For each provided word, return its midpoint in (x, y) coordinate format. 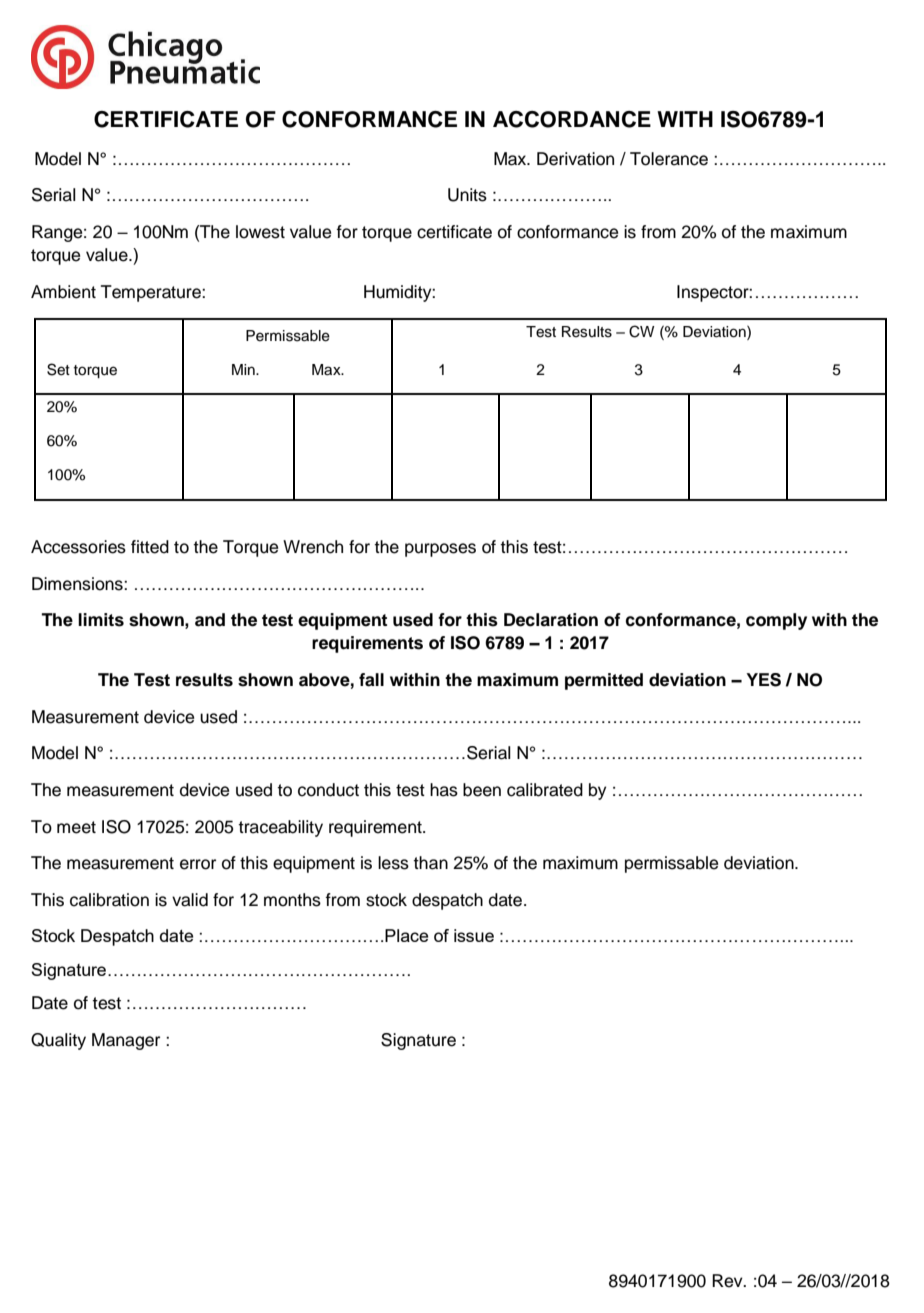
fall (371, 680)
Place (406, 935)
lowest (260, 232)
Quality (58, 1041)
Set (58, 369)
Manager (126, 1041)
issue (474, 935)
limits (101, 620)
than (430, 863)
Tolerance (669, 159)
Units (467, 195)
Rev (728, 1281)
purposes (440, 550)
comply (776, 621)
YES (763, 680)
